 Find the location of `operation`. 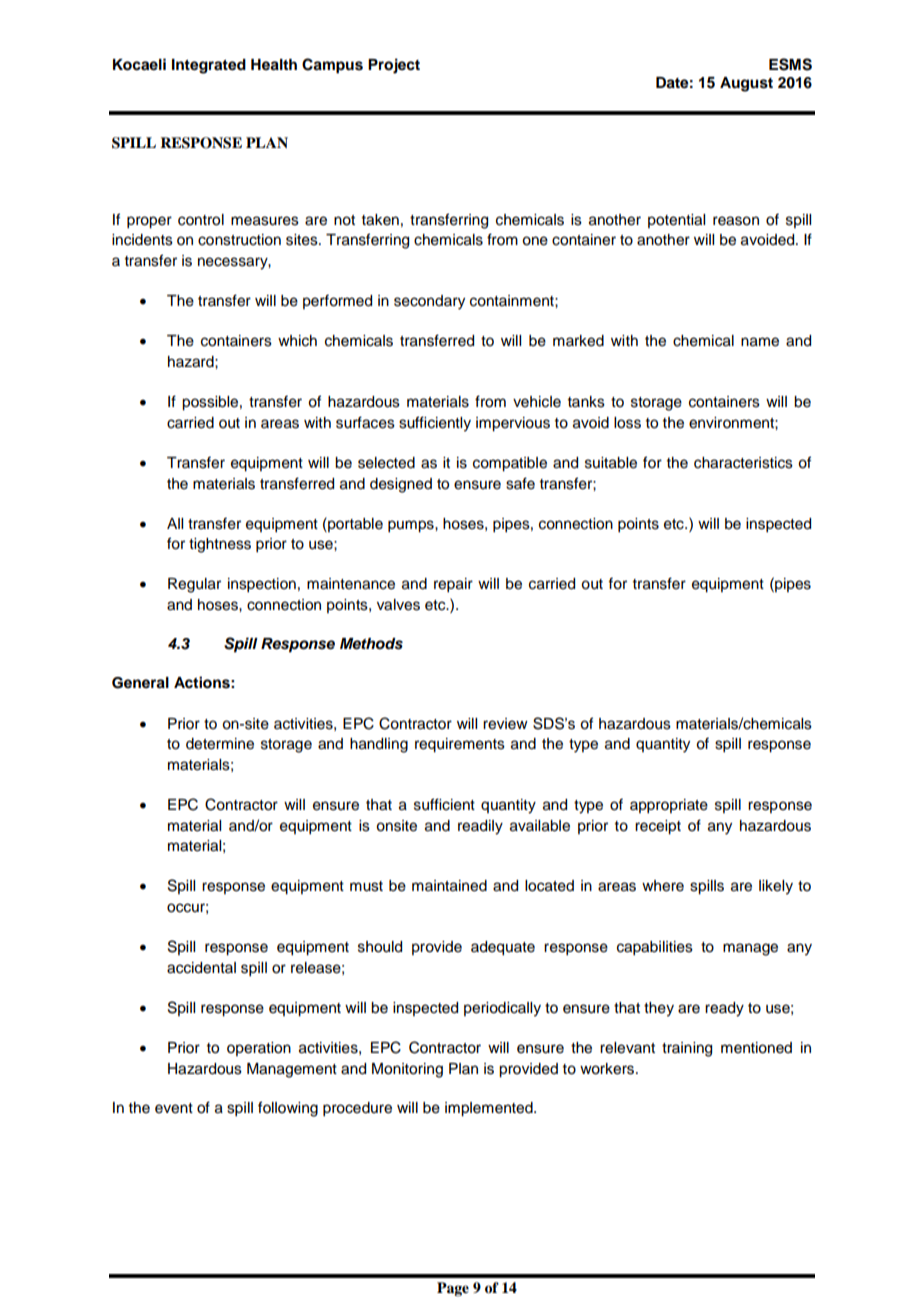

operation is located at coordinates (259, 1049).
